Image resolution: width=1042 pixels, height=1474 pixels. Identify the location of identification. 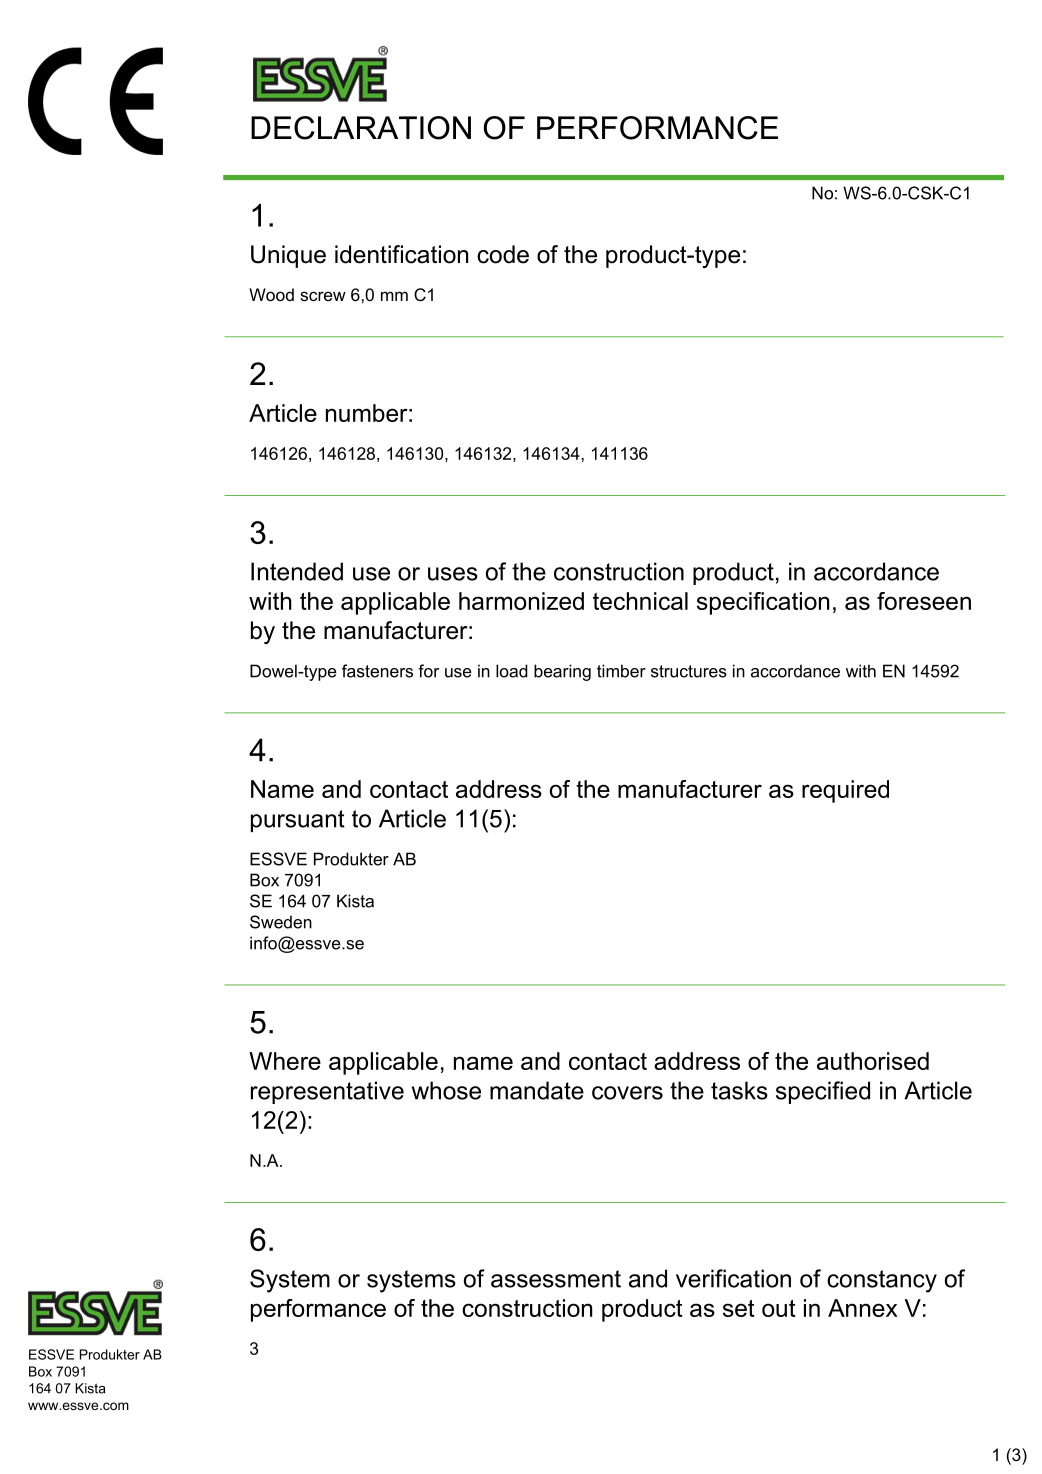
(401, 254).
